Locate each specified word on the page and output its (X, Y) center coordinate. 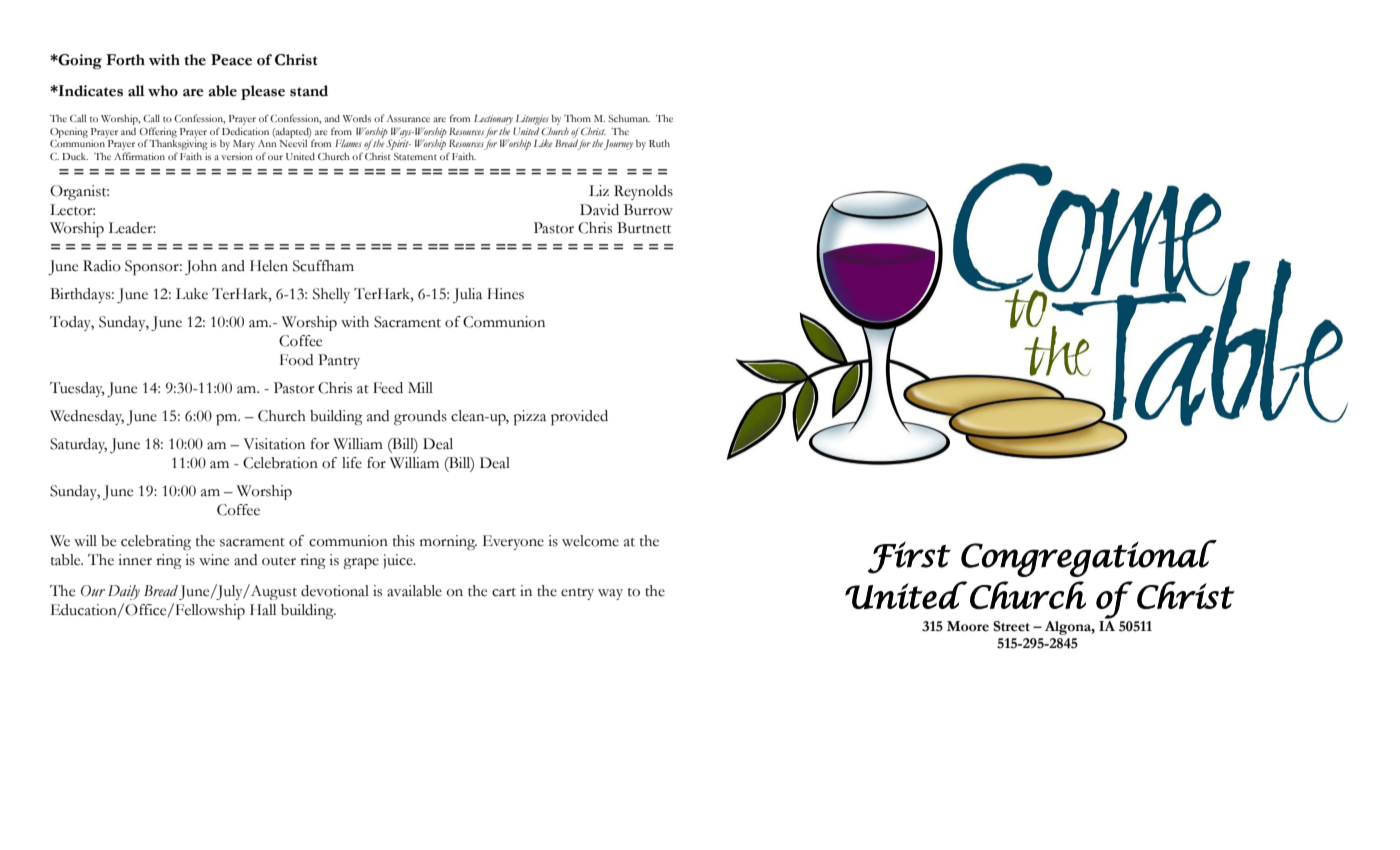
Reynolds (643, 192)
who (163, 91)
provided (579, 418)
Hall (263, 610)
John (201, 267)
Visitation (274, 444)
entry (577, 594)
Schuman (629, 118)
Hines (505, 294)
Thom (577, 118)
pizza (529, 418)
